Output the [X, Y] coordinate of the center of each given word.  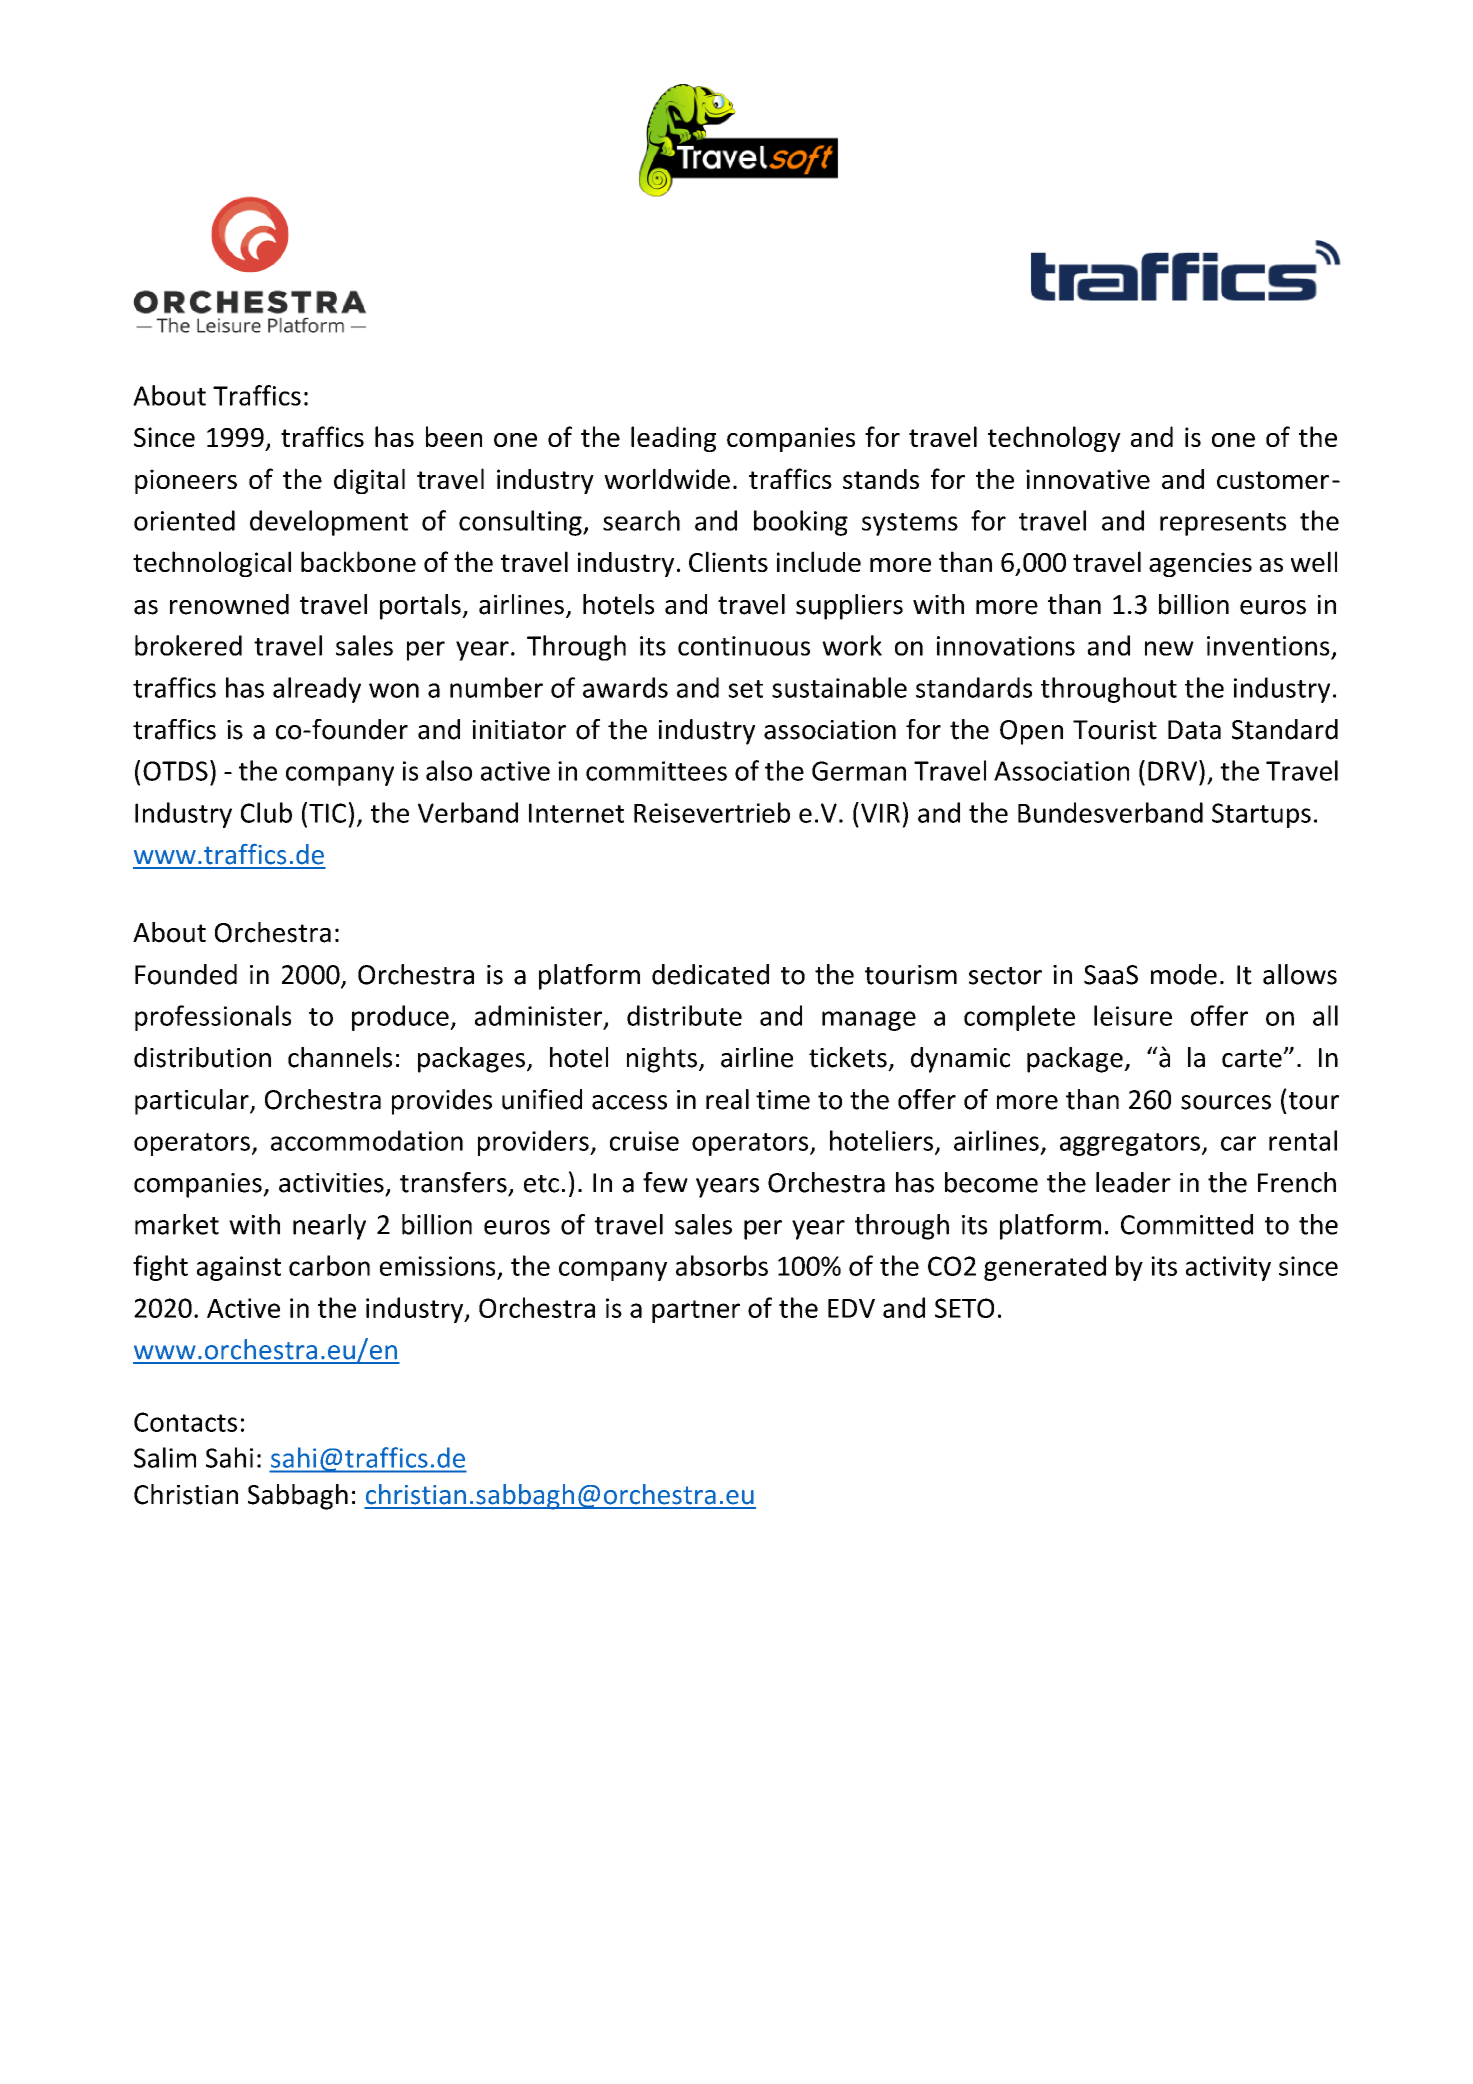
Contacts [185, 1422]
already [317, 690]
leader [1133, 1182]
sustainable [839, 687]
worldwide [667, 478]
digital [369, 481]
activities [331, 1183]
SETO [964, 1308]
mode [1184, 974]
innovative [1088, 479]
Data [1194, 730]
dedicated [710, 974]
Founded [186, 974]
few [665, 1182]
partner [696, 1311]
